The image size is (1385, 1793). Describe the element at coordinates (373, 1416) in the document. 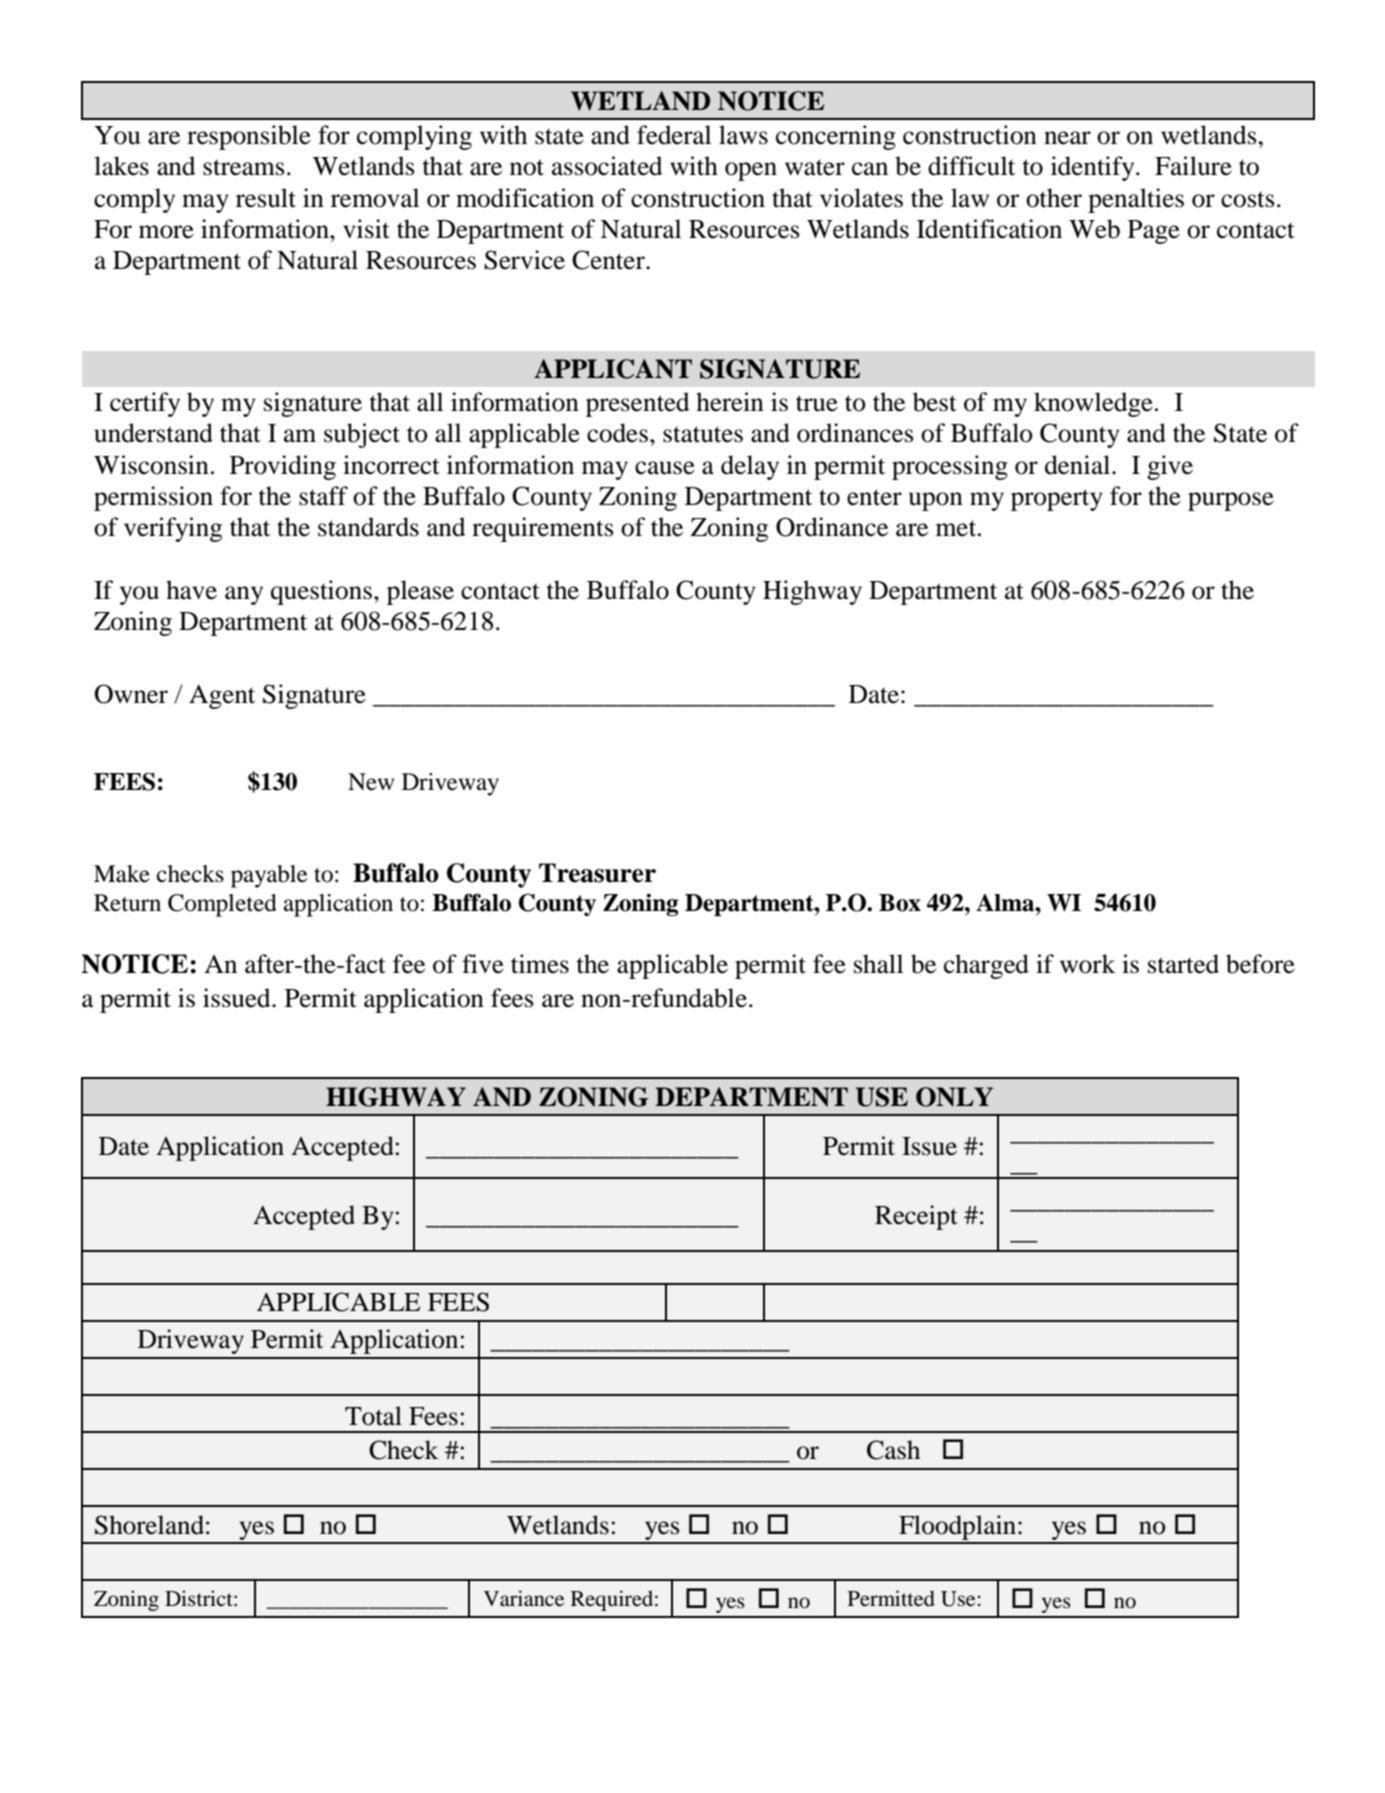

I see `Total` at that location.
